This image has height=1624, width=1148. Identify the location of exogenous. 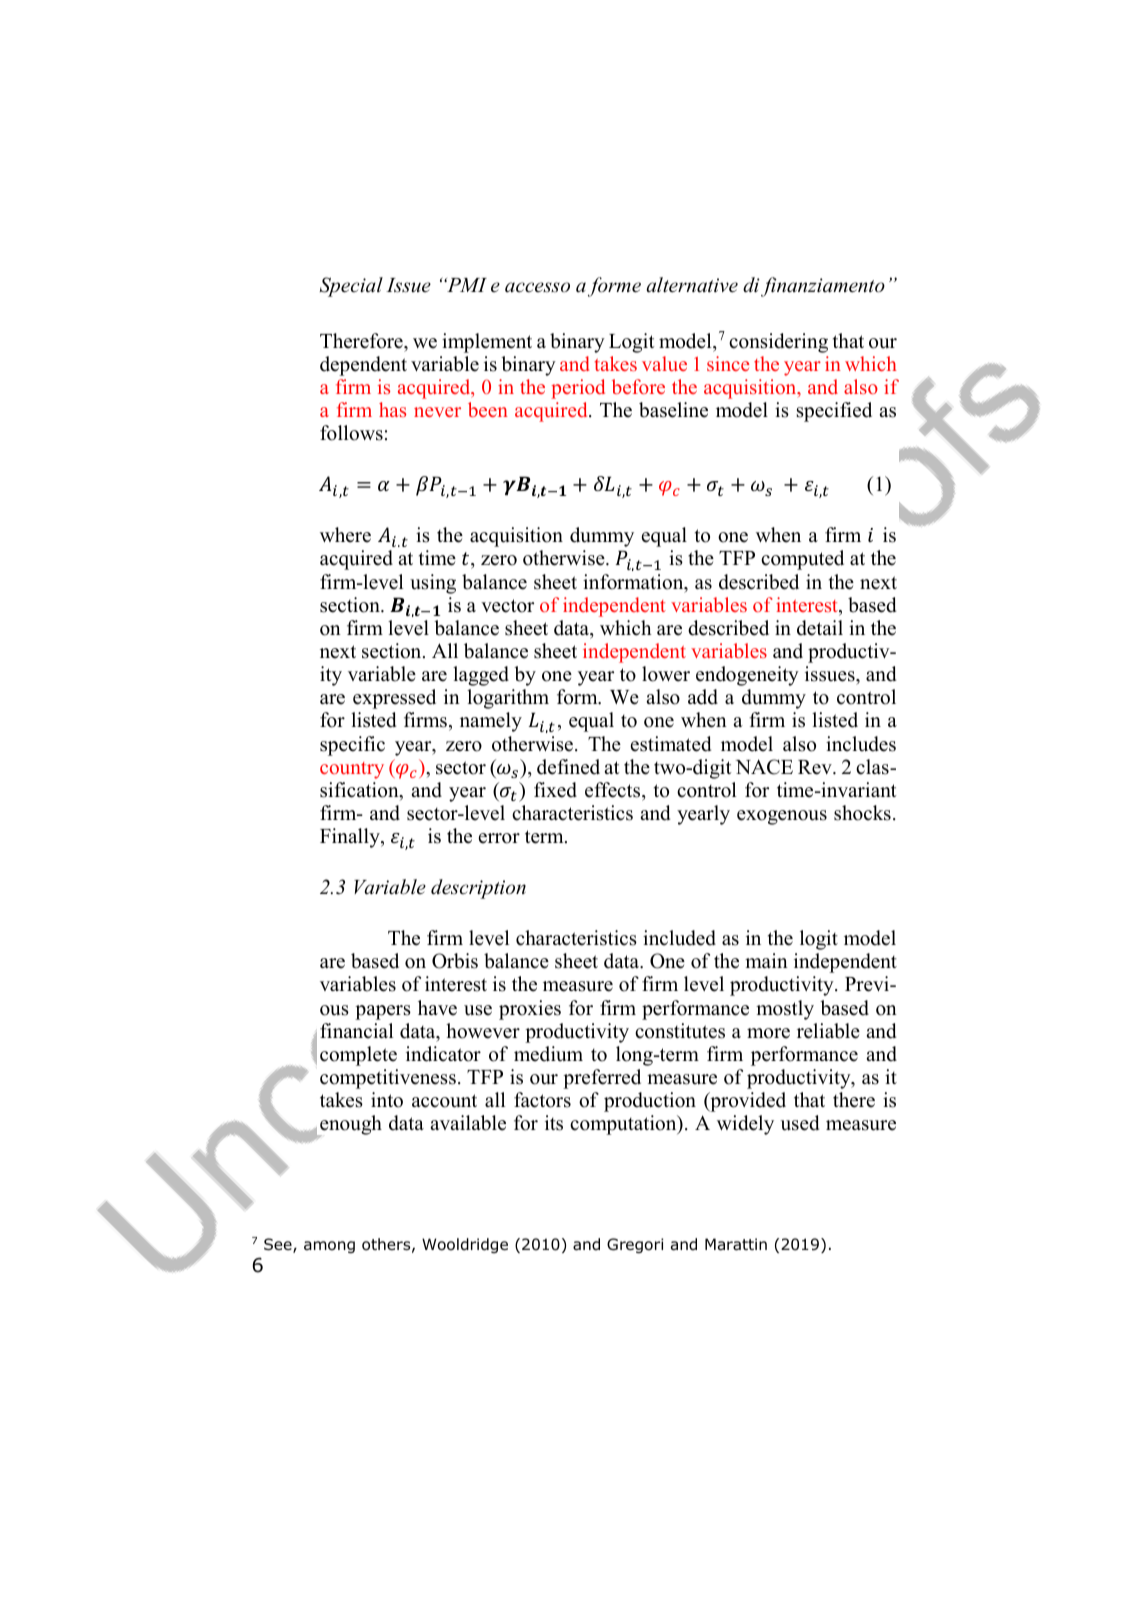
(782, 817).
